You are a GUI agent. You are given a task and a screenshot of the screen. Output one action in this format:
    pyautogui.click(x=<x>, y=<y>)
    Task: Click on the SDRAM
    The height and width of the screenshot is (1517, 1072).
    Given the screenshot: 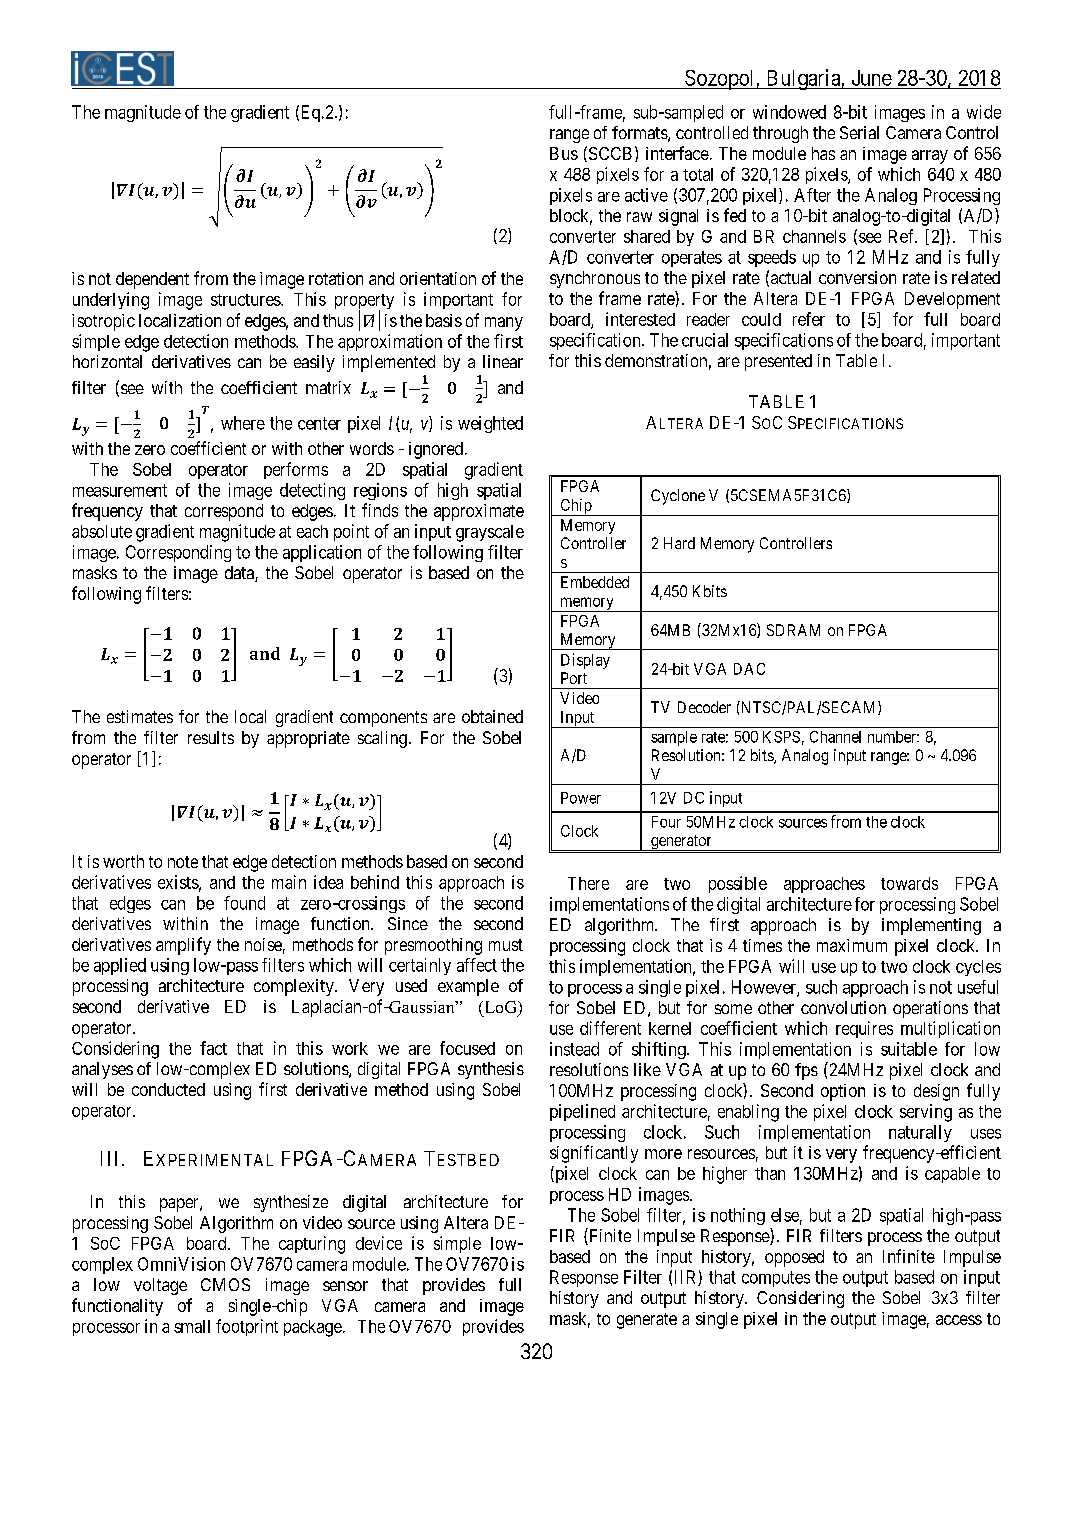 What is the action you would take?
    pyautogui.click(x=793, y=630)
